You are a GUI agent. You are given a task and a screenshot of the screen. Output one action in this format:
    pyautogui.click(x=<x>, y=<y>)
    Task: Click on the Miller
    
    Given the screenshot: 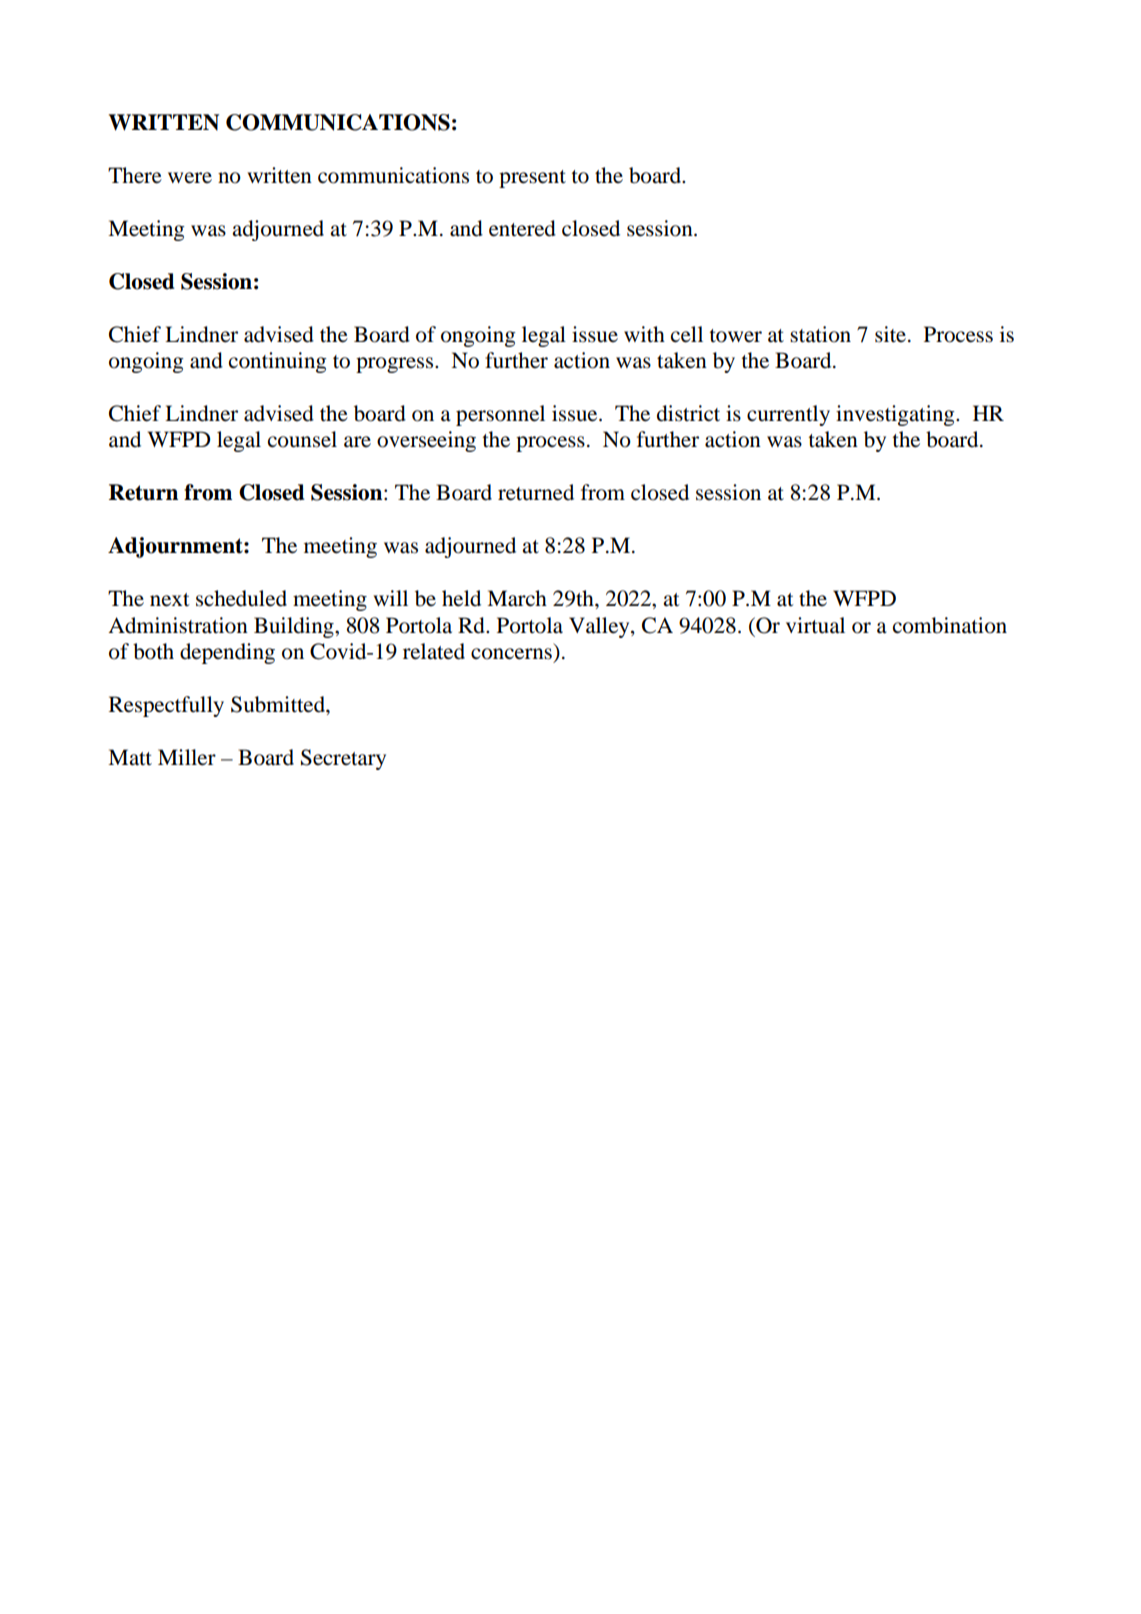 What is the action you would take?
    pyautogui.click(x=187, y=757)
